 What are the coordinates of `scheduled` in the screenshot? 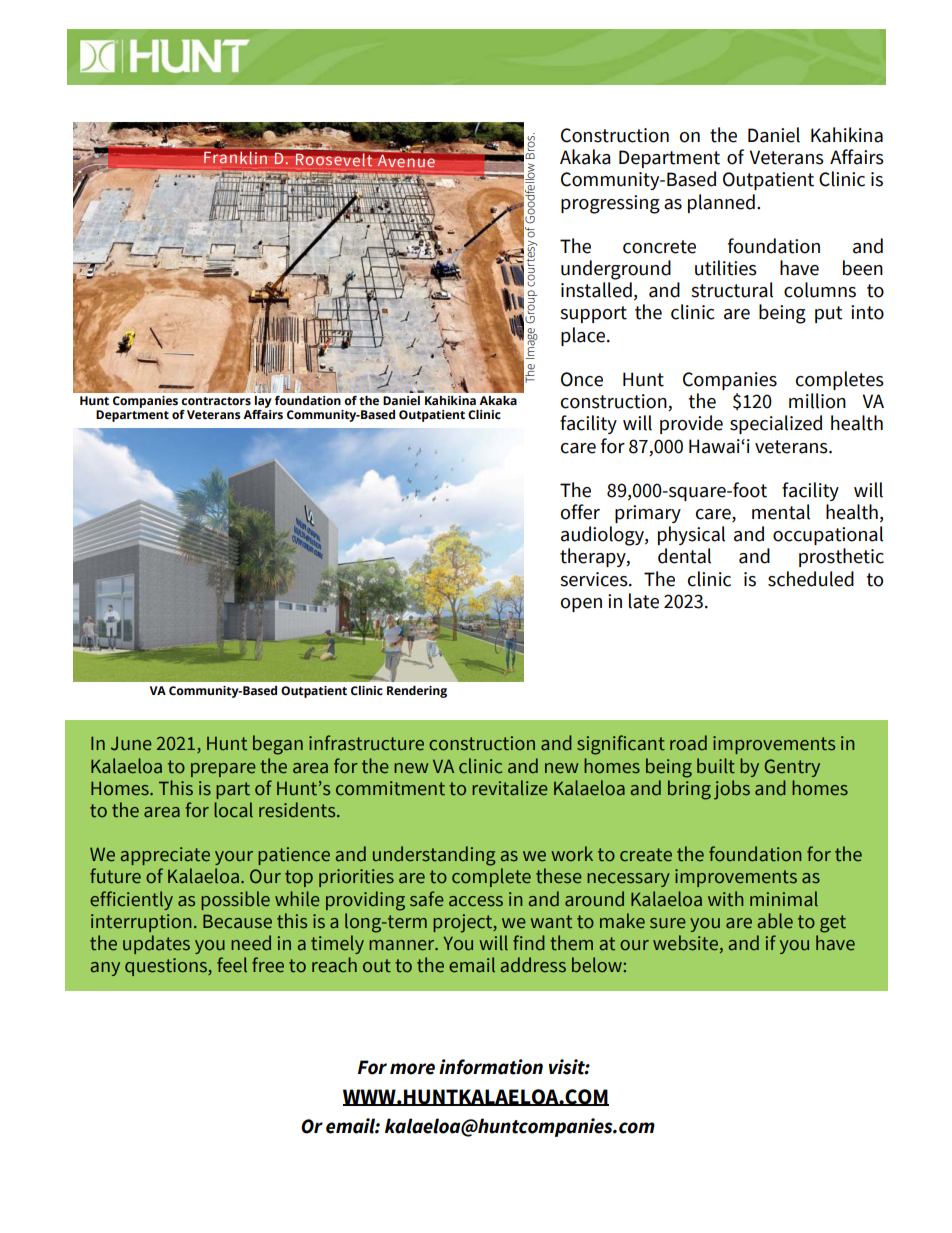 It's located at (811, 579).
